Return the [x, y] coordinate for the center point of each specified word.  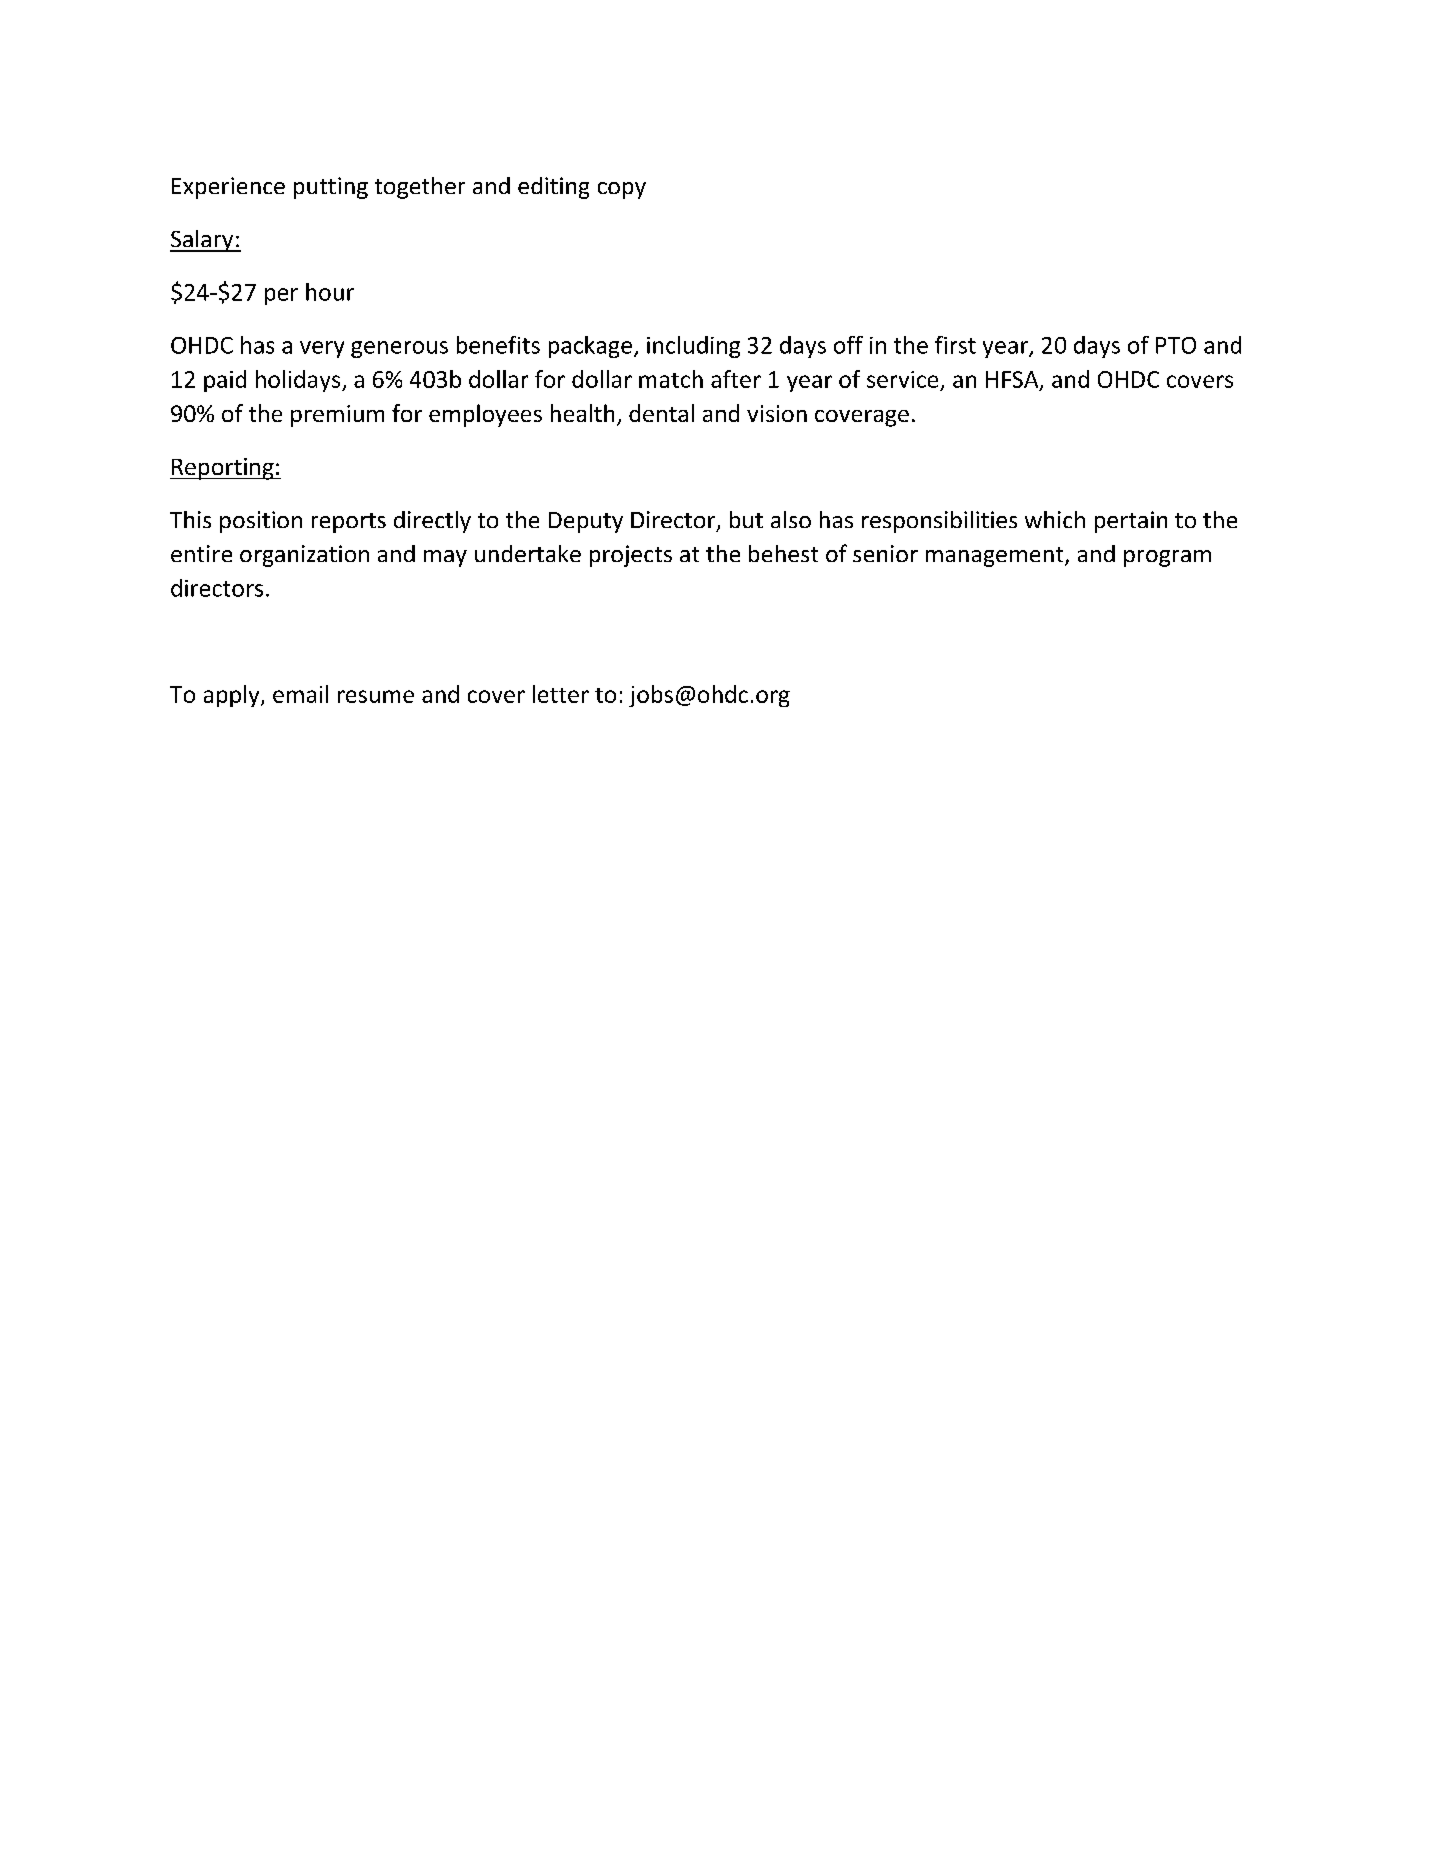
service [902, 379]
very [322, 349]
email [300, 694]
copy [622, 190]
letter [561, 694]
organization [304, 556]
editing [553, 188]
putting [331, 188]
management [996, 557]
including [693, 347]
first [955, 345]
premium [337, 416]
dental [661, 413]
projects [631, 556]
